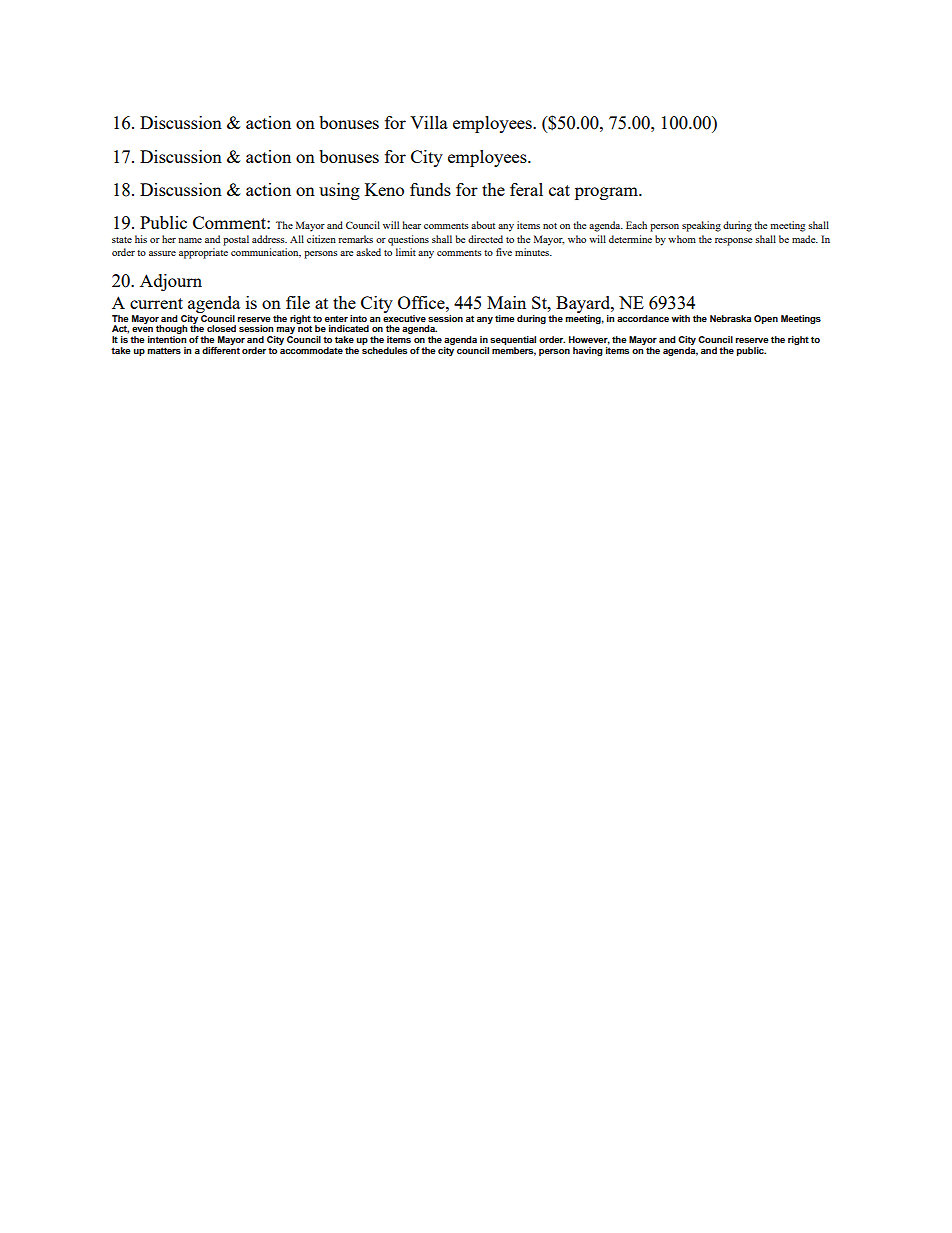  I want to click on feral, so click(526, 189).
